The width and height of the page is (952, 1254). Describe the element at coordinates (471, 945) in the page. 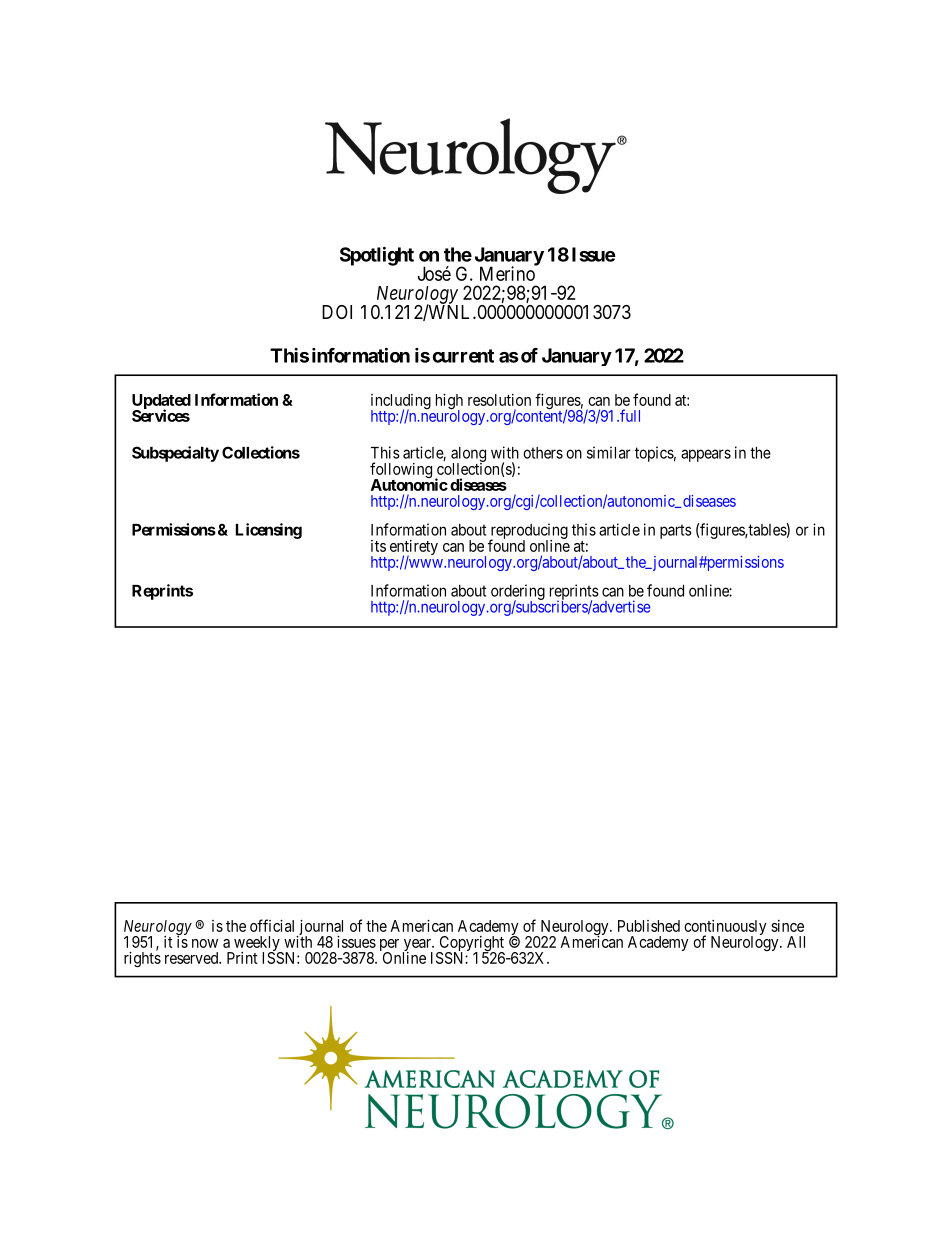

I see `Copyright` at that location.
